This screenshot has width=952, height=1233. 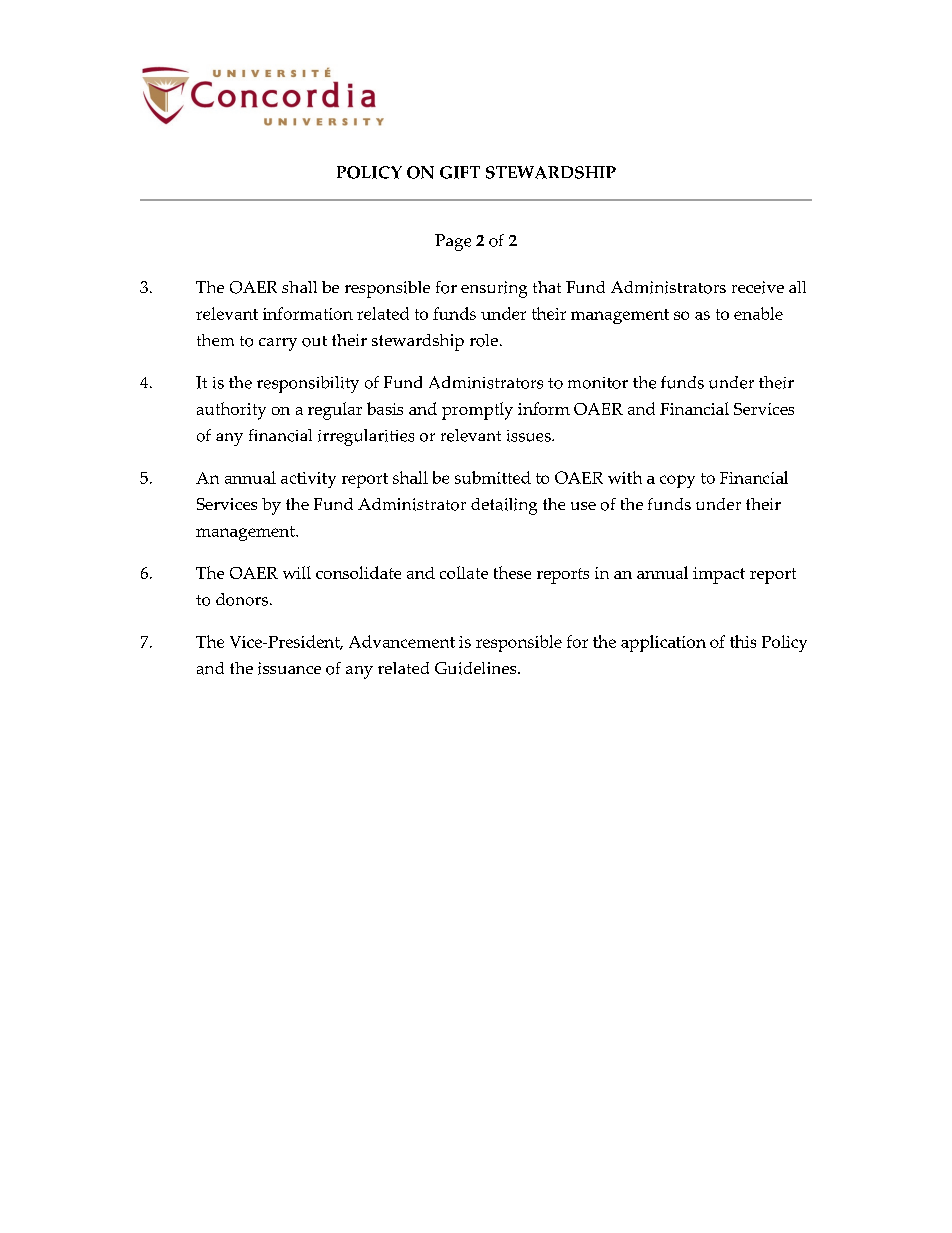 What do you see at coordinates (460, 172) in the screenshot?
I see `GIFT` at bounding box center [460, 172].
